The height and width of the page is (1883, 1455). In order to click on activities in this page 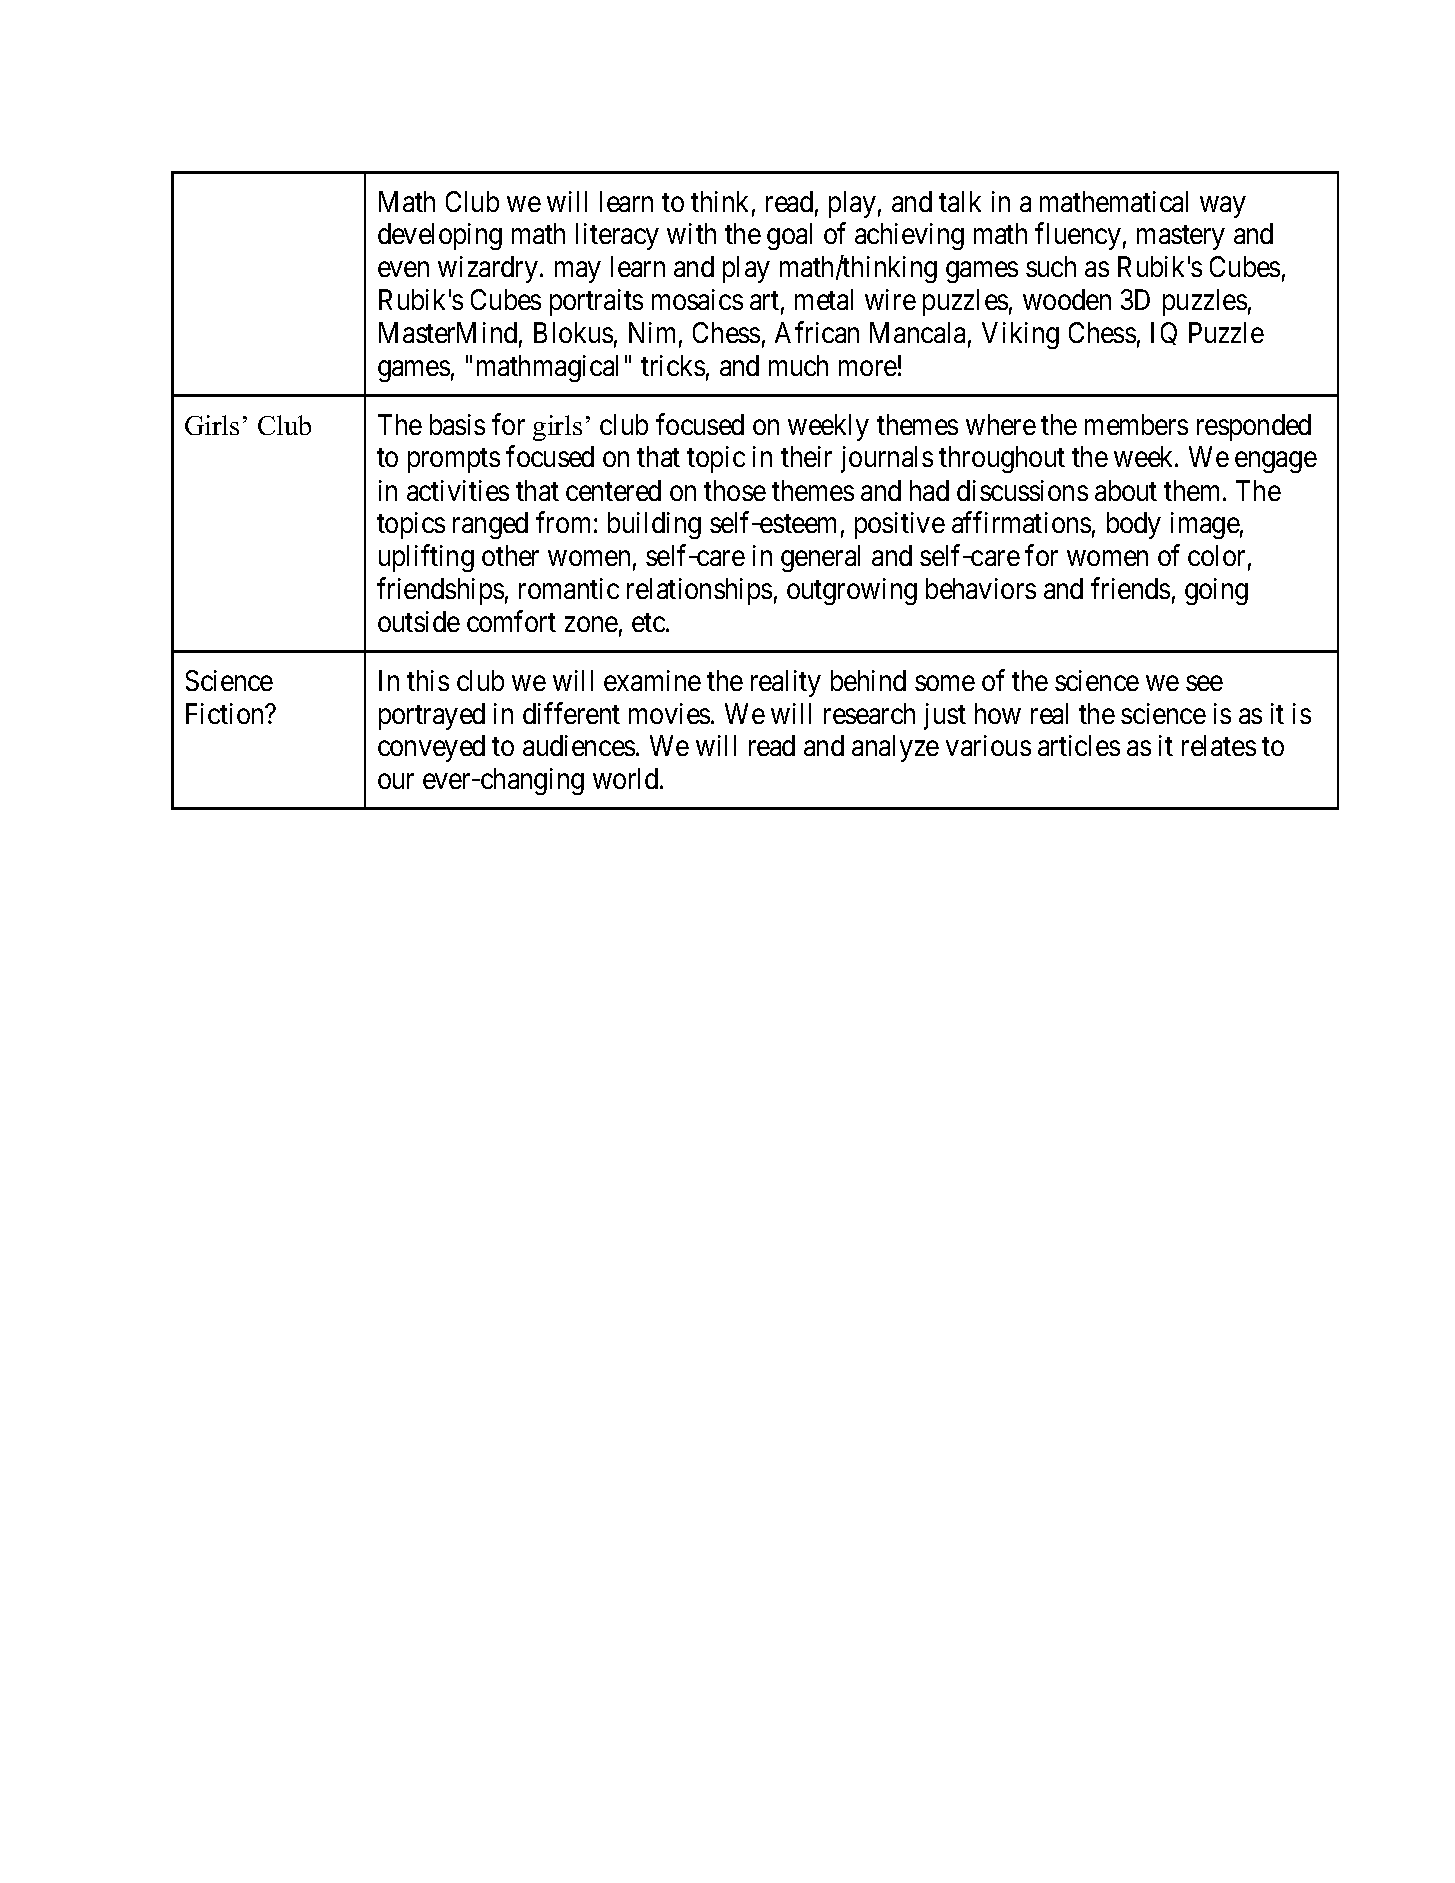, I will do `click(458, 490)`.
